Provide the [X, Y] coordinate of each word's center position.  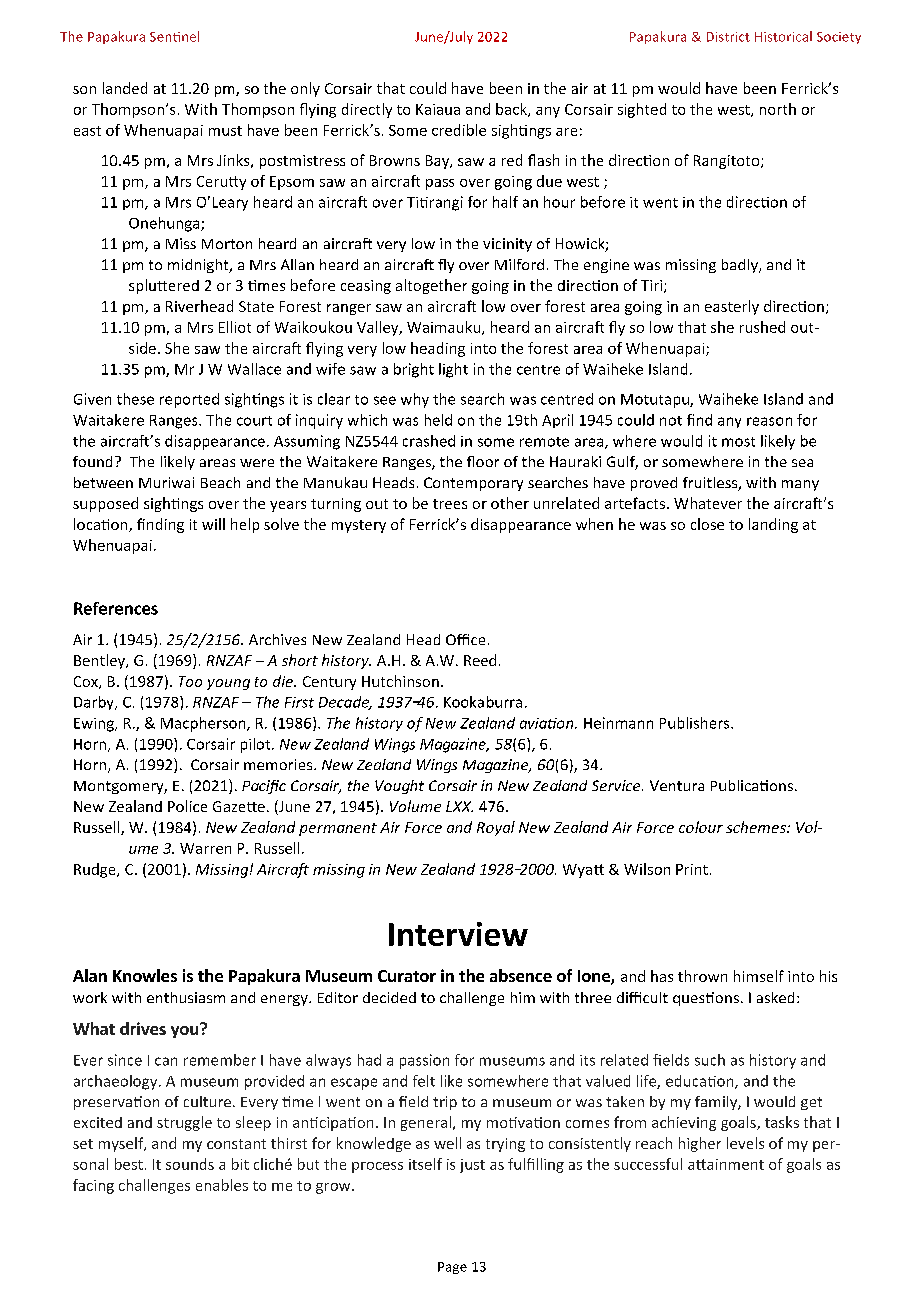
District [728, 37]
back [512, 110]
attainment [726, 1164]
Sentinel [174, 36]
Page [452, 1268]
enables [222, 1185]
